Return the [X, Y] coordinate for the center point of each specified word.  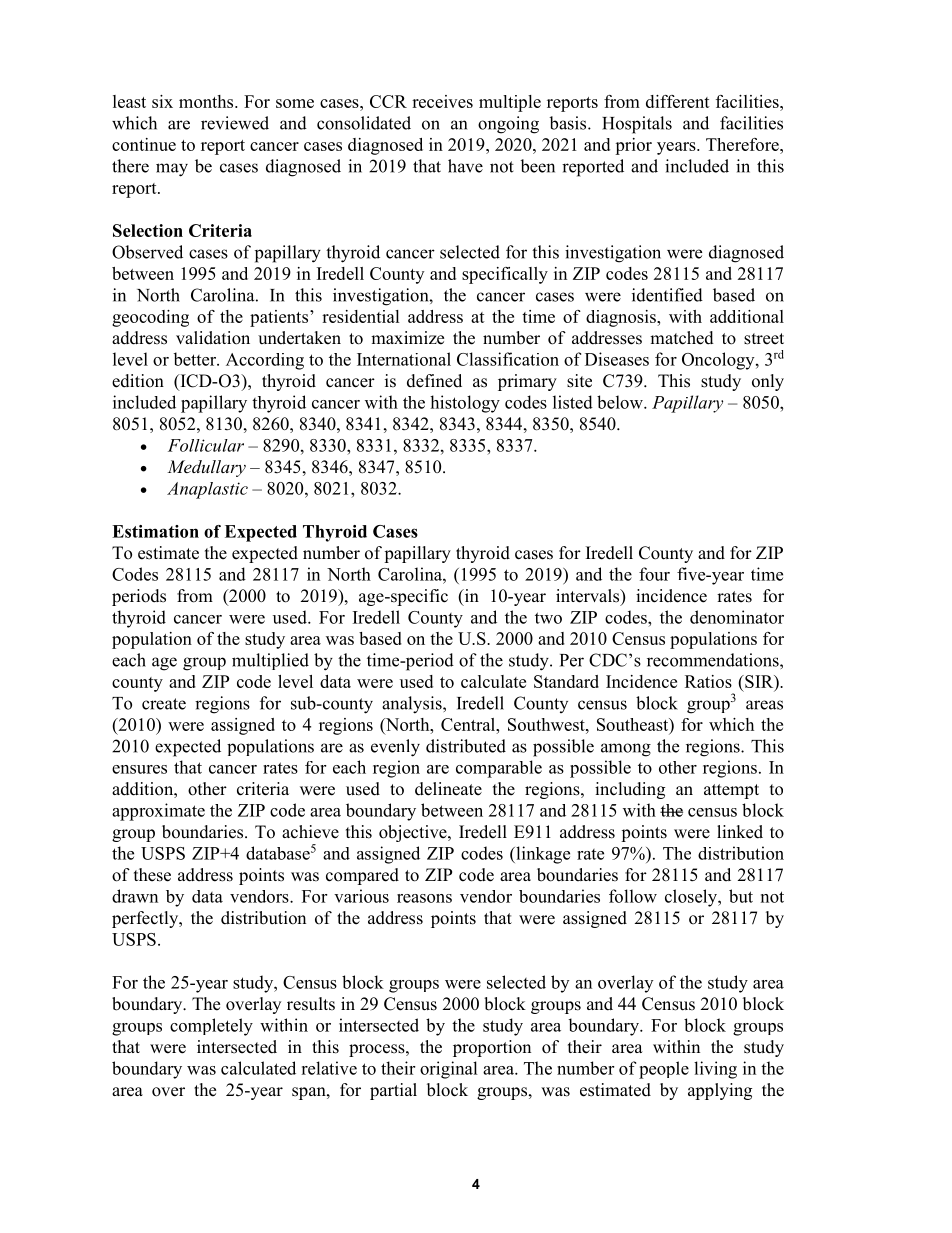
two [548, 618]
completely [211, 1027]
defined [434, 381]
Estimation [155, 531]
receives [442, 101]
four [654, 574]
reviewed [235, 123]
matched [682, 338]
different [678, 101]
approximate [158, 812]
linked [740, 832]
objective [414, 833]
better [195, 359]
